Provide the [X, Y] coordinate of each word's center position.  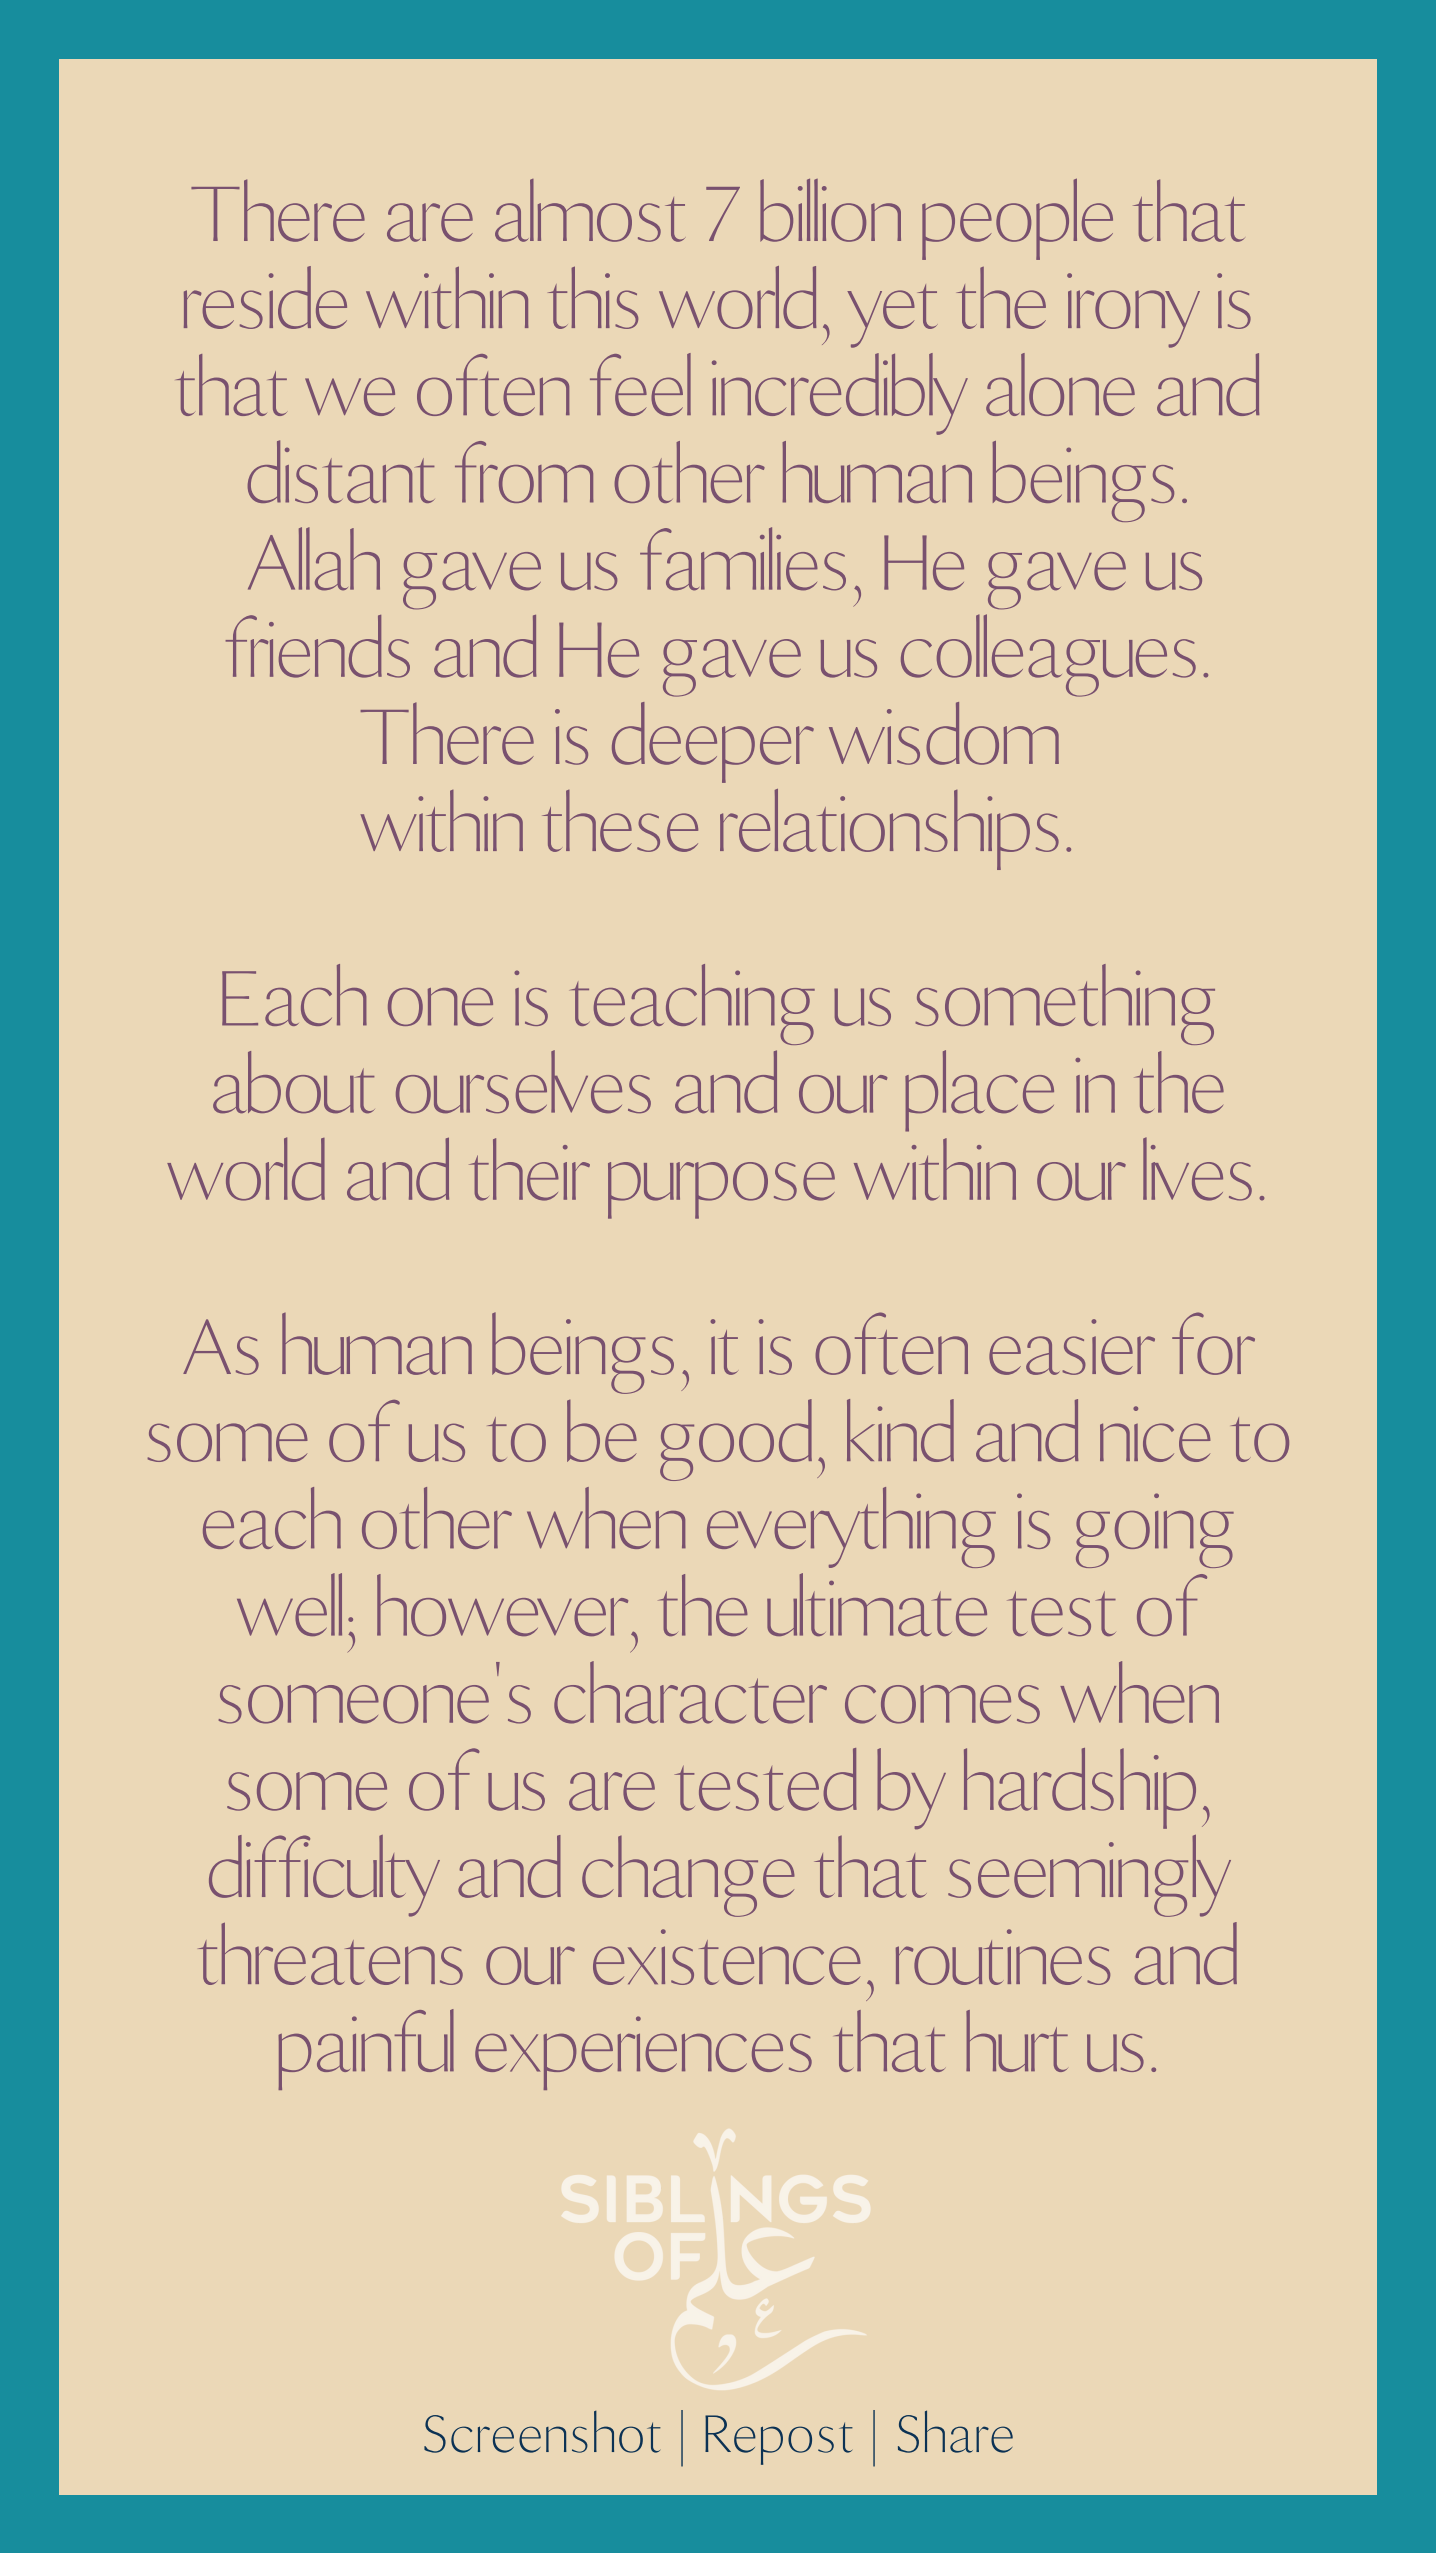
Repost [779, 2440]
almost [590, 210]
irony [1133, 310]
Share [955, 2431]
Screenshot [542, 2432]
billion [830, 210]
